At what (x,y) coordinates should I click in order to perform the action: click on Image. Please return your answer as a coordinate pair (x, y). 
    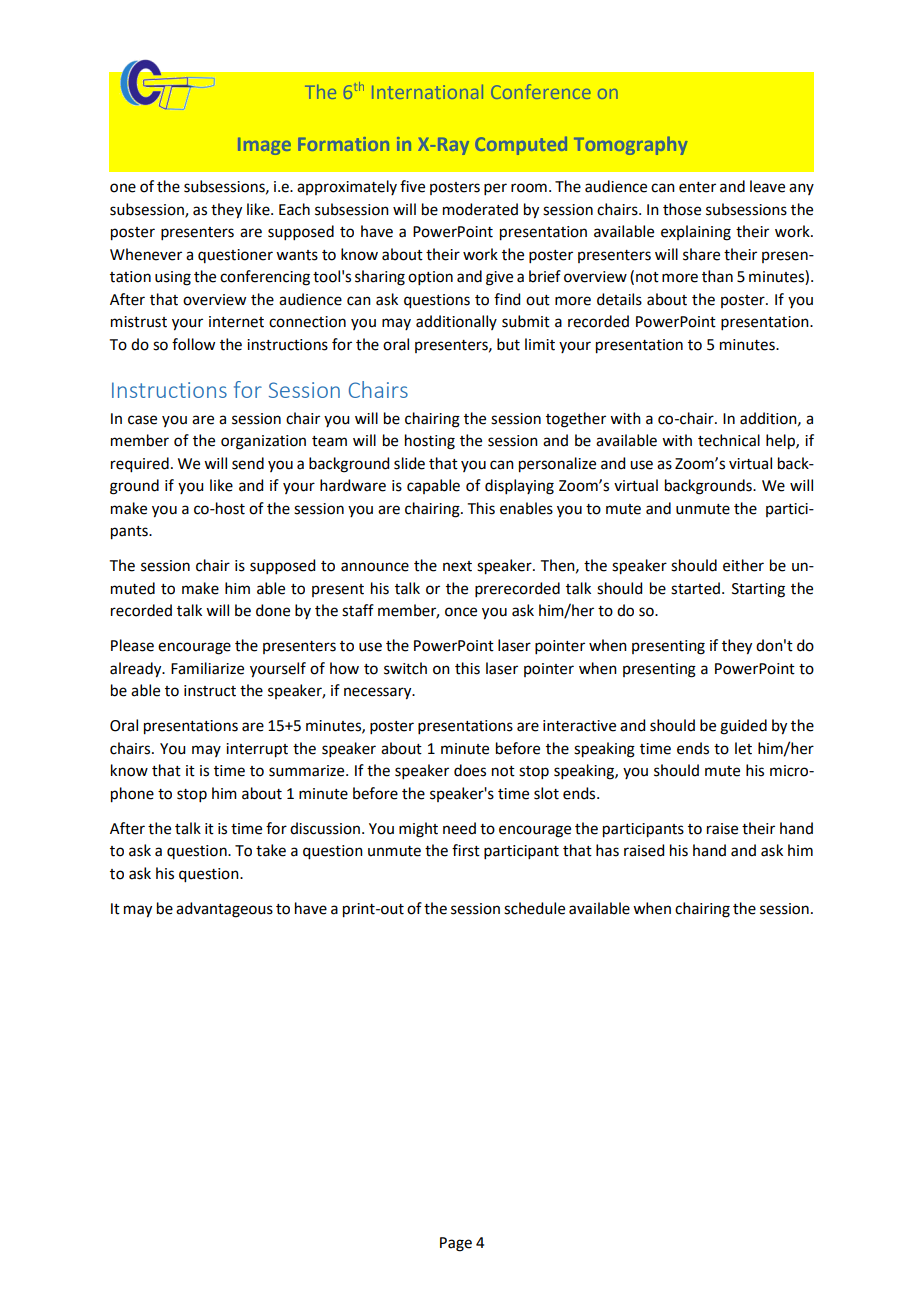
    Looking at the image, I should click on (264, 146).
